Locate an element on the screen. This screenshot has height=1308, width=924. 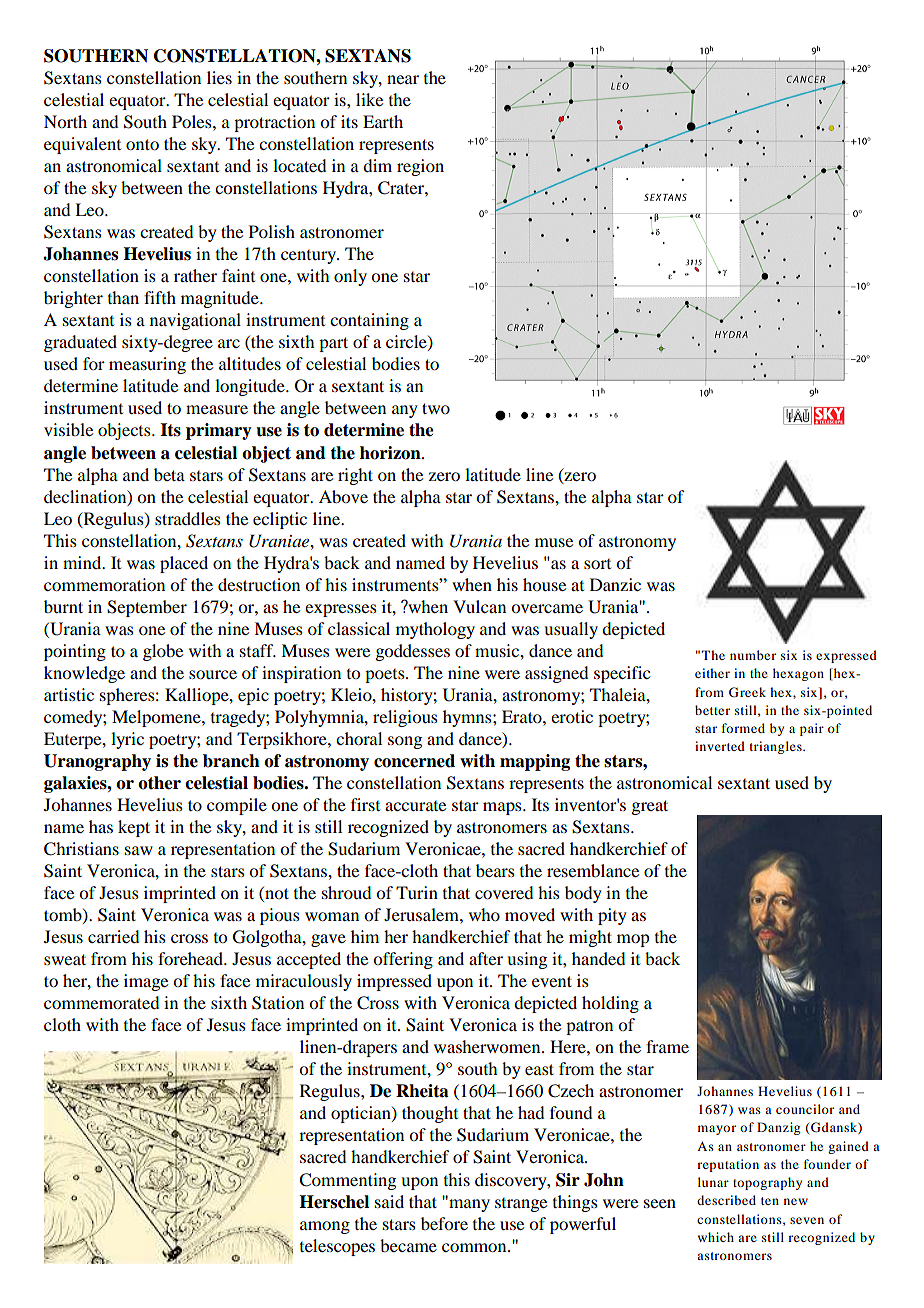
great is located at coordinates (649, 807).
